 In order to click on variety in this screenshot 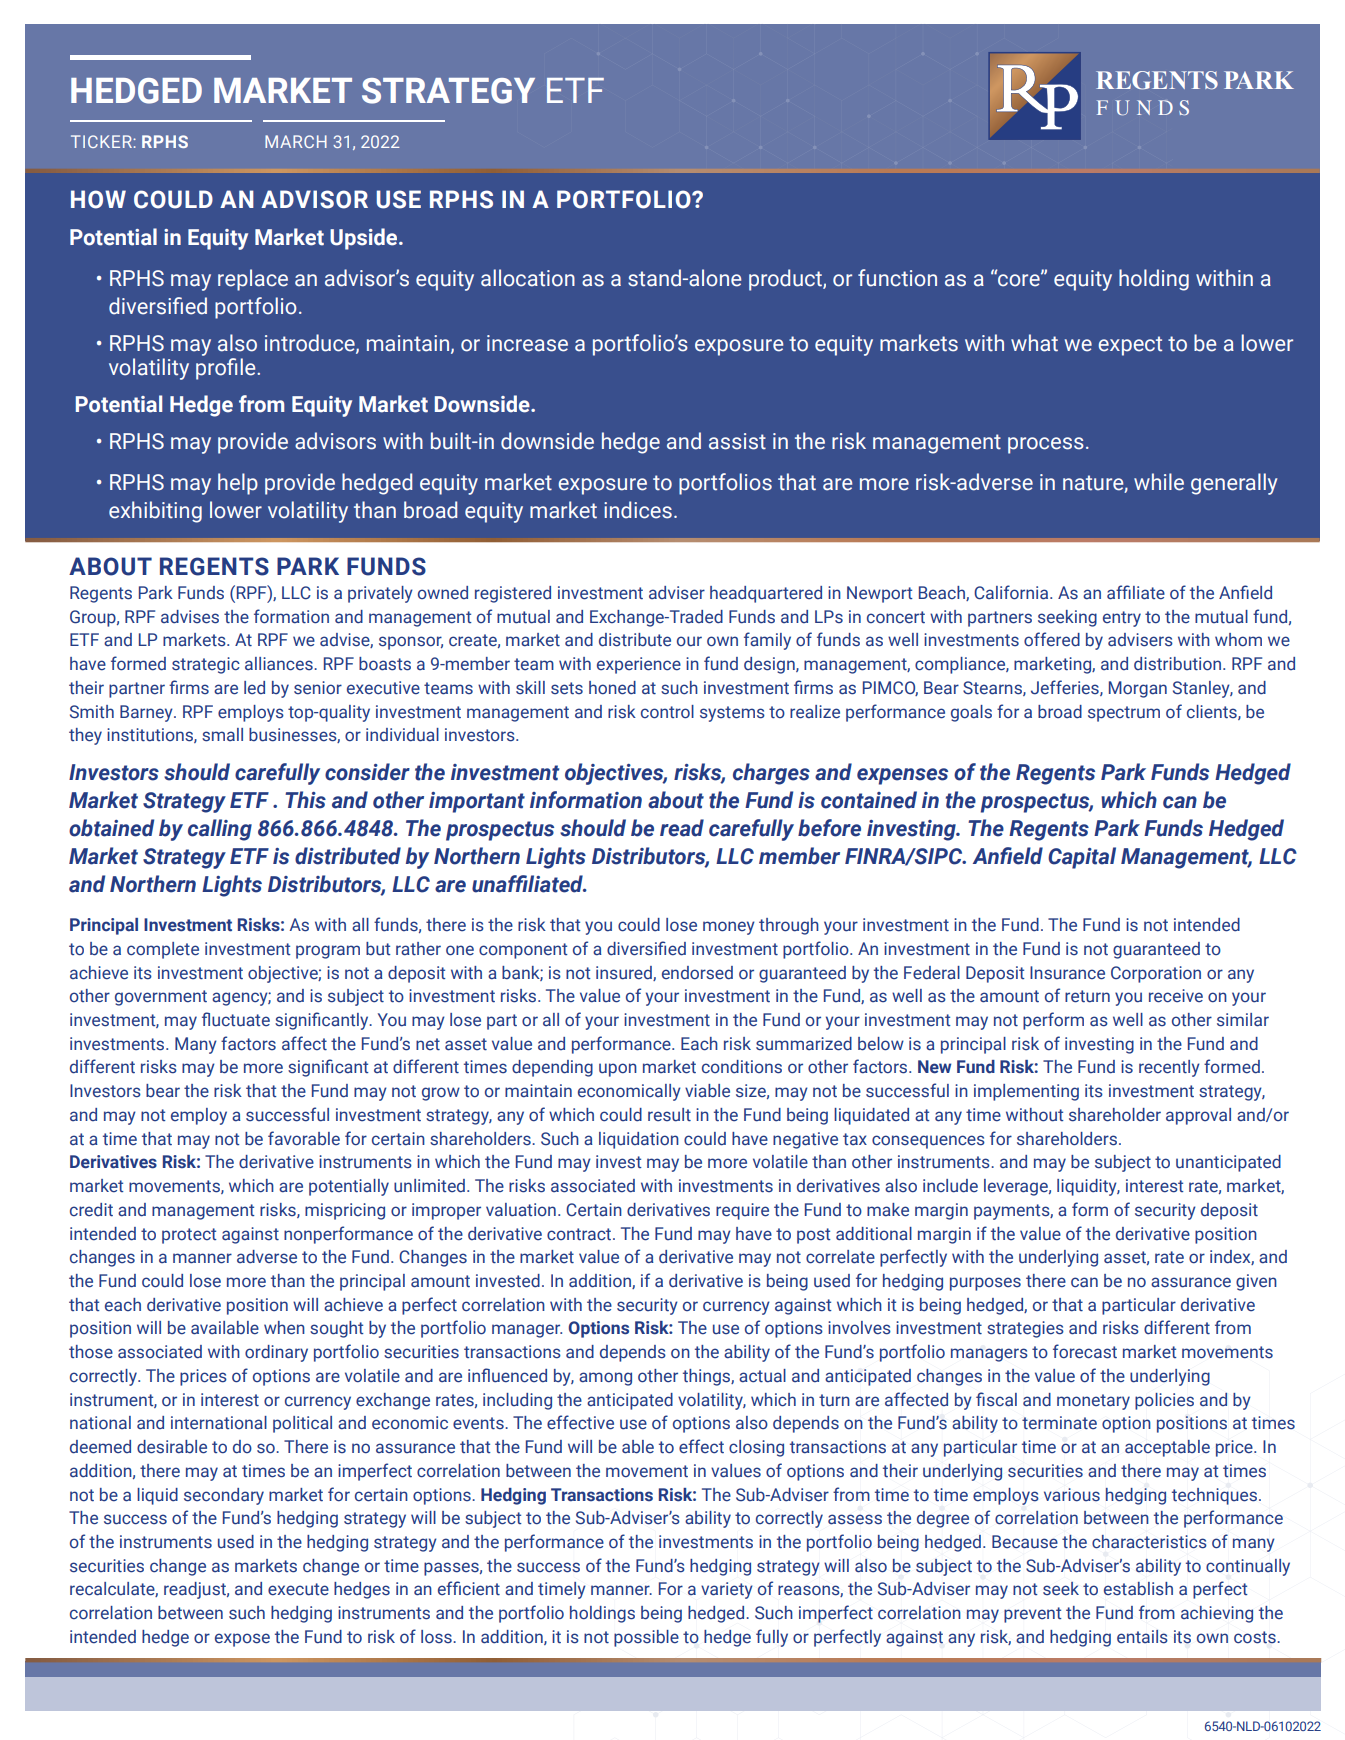, I will do `click(727, 1590)`.
